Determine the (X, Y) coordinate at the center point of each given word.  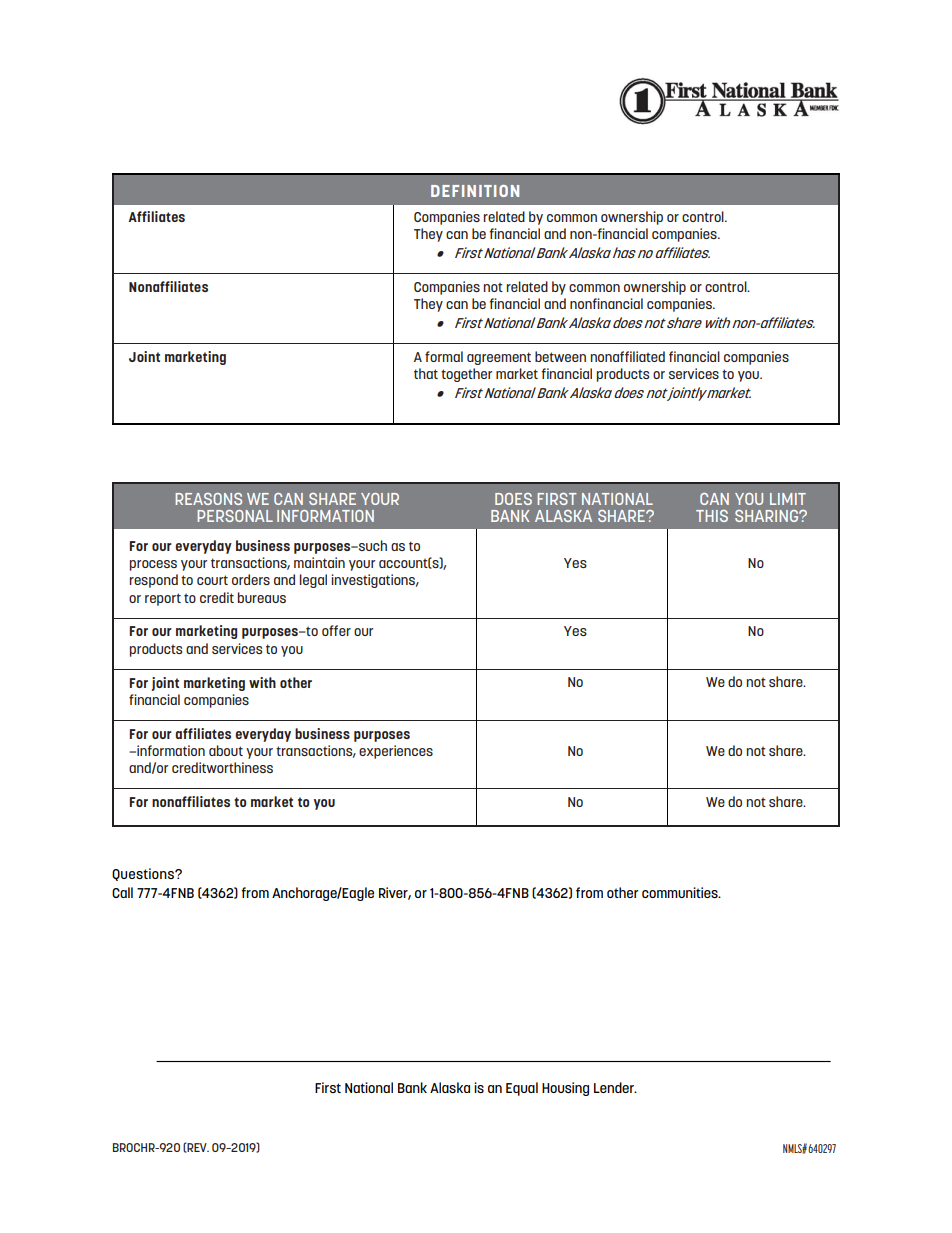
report (163, 599)
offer (336, 630)
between (560, 356)
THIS (712, 516)
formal (444, 356)
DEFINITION (475, 191)
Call (122, 892)
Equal (522, 1089)
